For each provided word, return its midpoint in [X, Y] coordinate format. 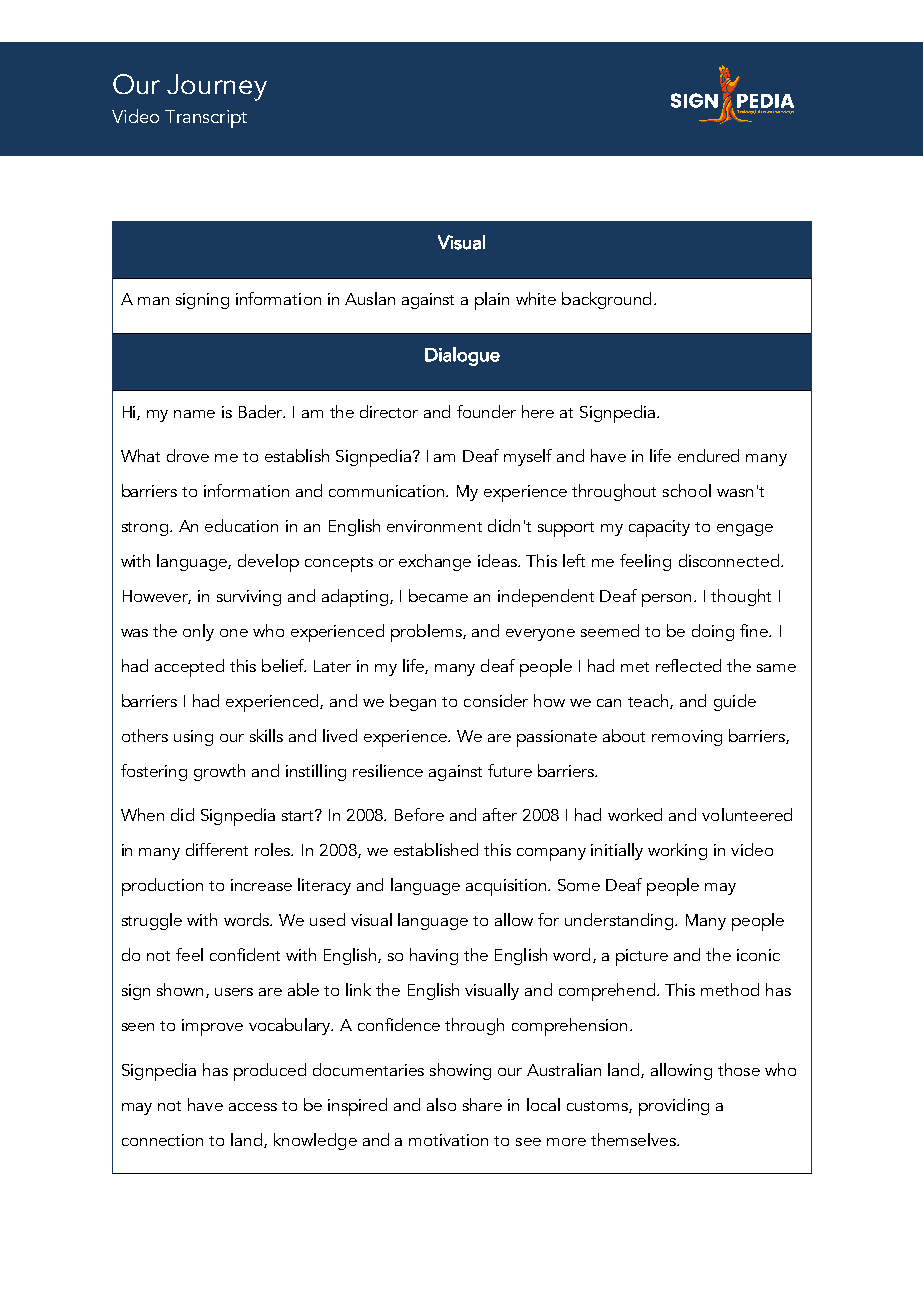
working [677, 851]
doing [713, 632]
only [198, 632]
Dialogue [462, 356]
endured [708, 455]
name [194, 414]
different [217, 849]
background [606, 300]
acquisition [506, 887]
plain [492, 301]
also [441, 1104]
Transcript [206, 119]
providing [674, 1107]
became [438, 595]
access [253, 1107]
